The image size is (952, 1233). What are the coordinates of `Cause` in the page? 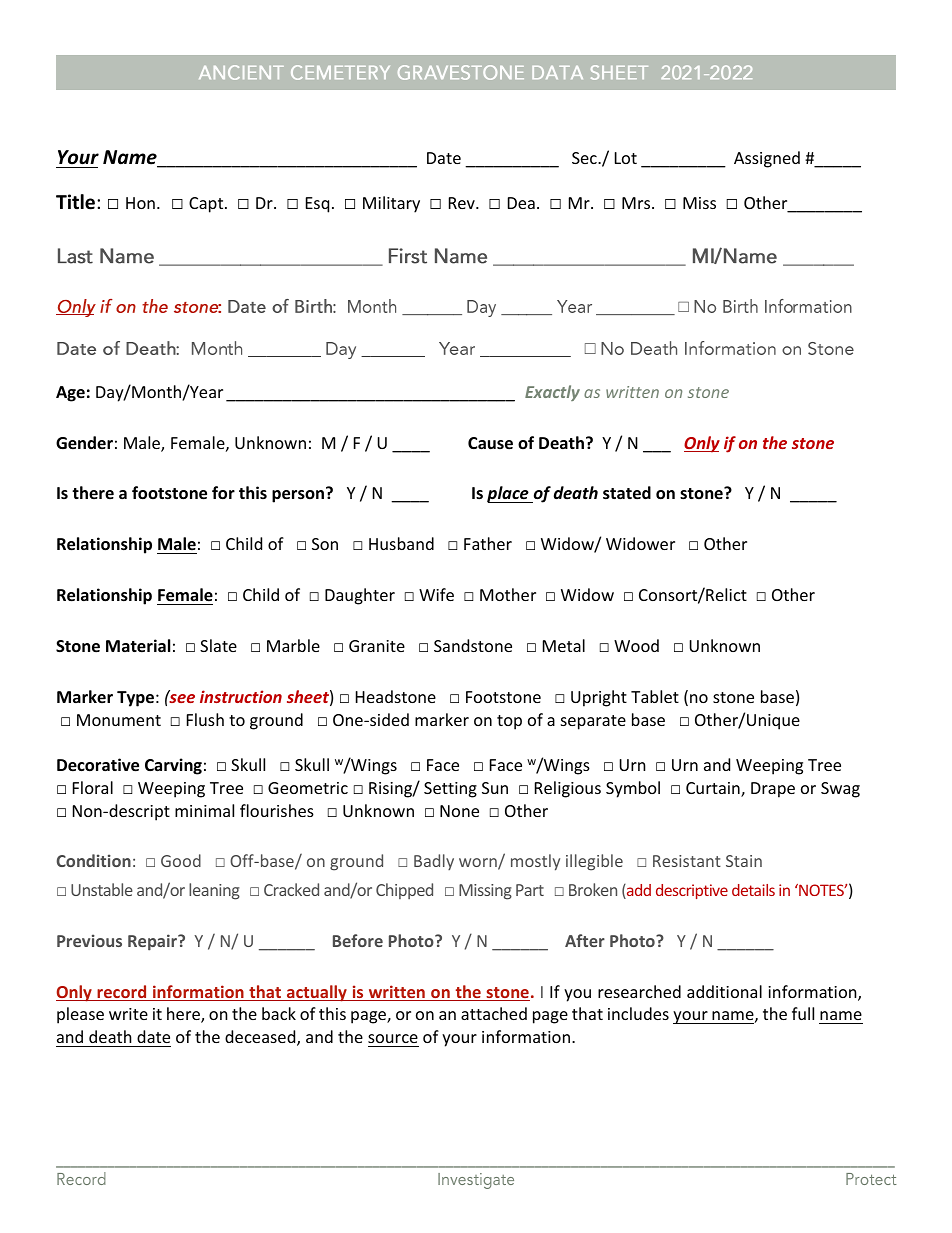 It's located at (490, 443).
